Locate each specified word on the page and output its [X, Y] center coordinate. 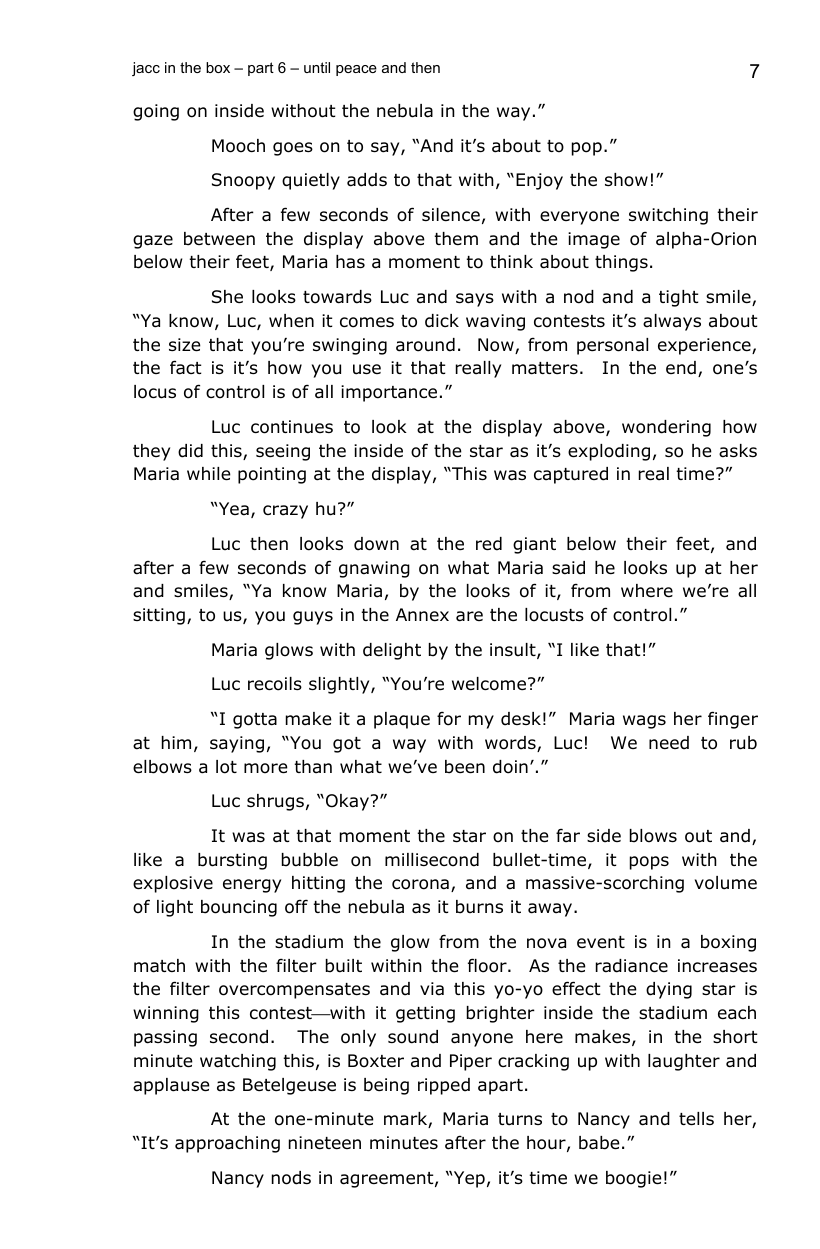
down [376, 544]
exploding [609, 452]
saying [237, 744]
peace [356, 70]
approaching [227, 1144]
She [227, 297]
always [672, 322]
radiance [632, 966]
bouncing [239, 908]
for [449, 718]
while [209, 474]
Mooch [238, 146]
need [669, 743]
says [475, 300]
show [626, 180]
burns [479, 907]
